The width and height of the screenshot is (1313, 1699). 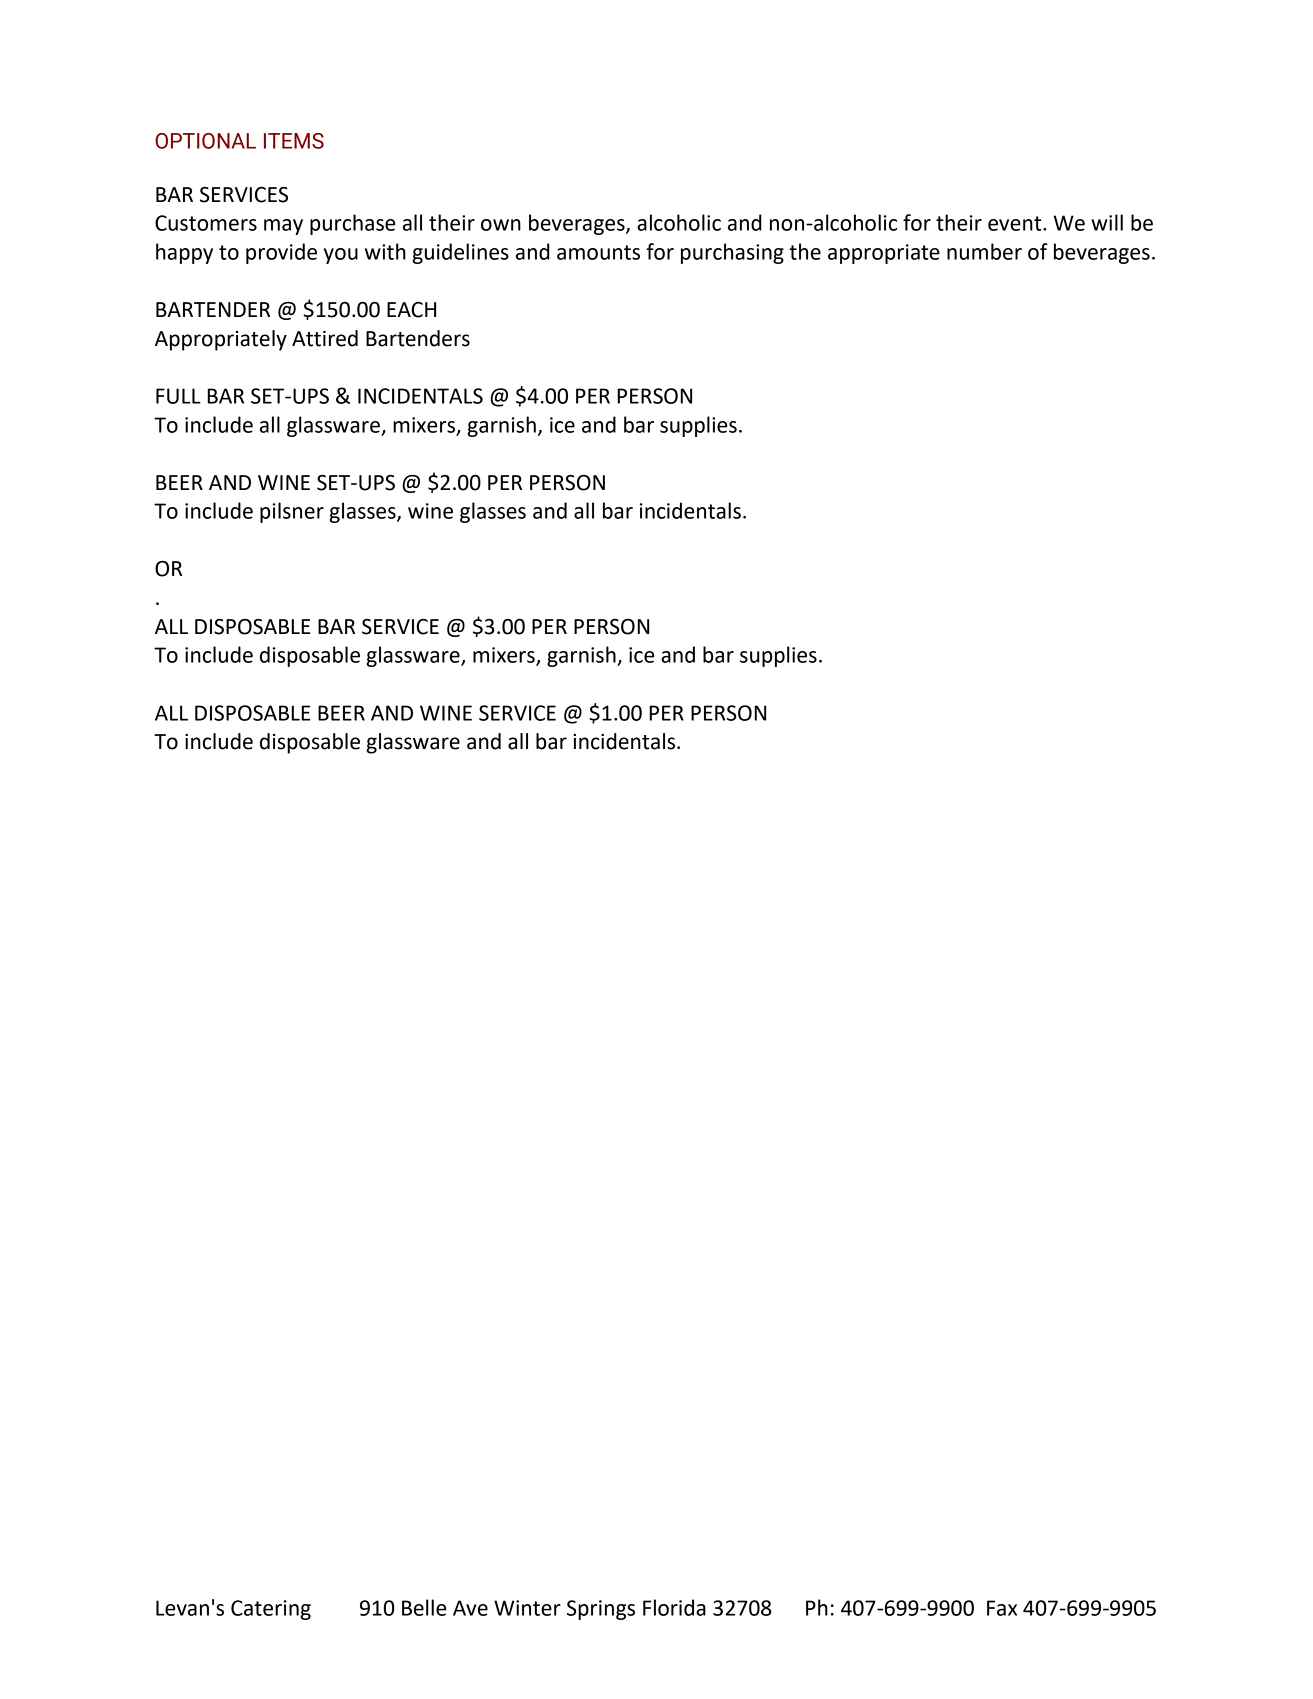 What do you see at coordinates (271, 1610) in the screenshot?
I see `Catering` at bounding box center [271, 1610].
